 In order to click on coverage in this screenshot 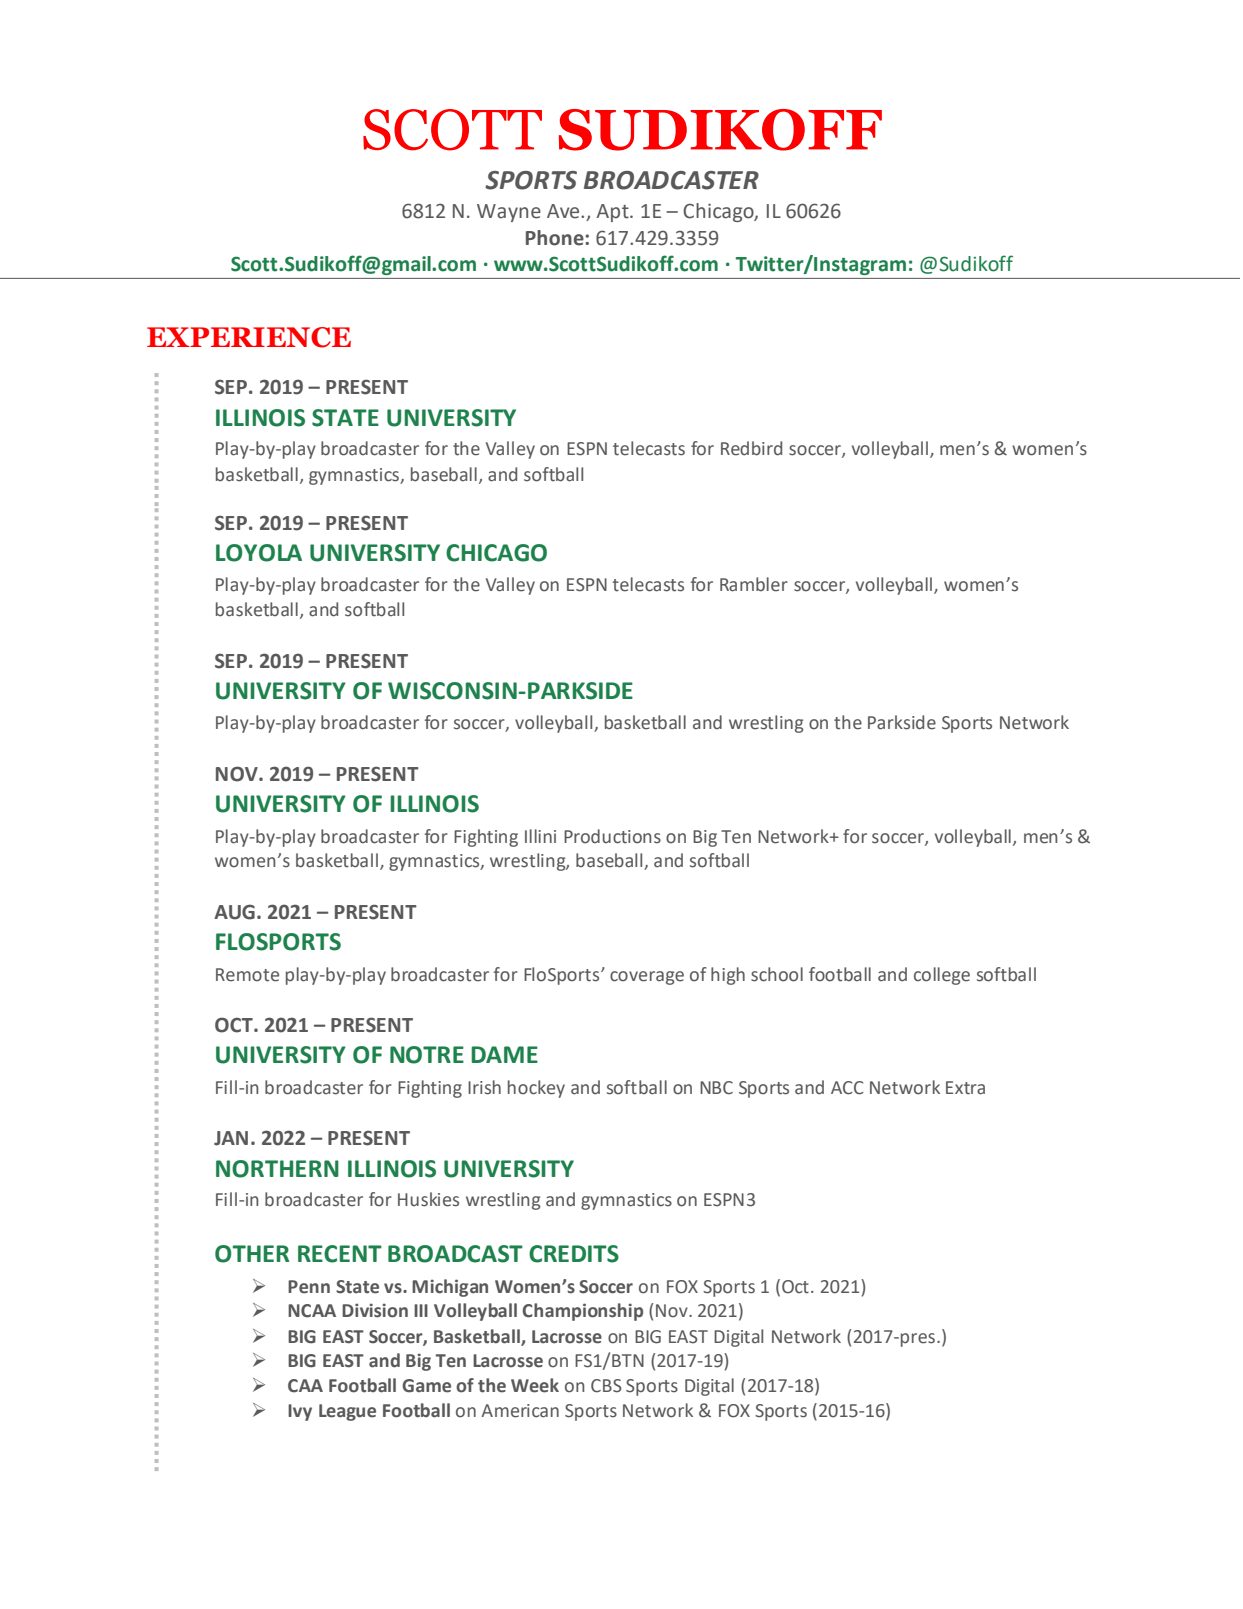, I will do `click(647, 978)`.
